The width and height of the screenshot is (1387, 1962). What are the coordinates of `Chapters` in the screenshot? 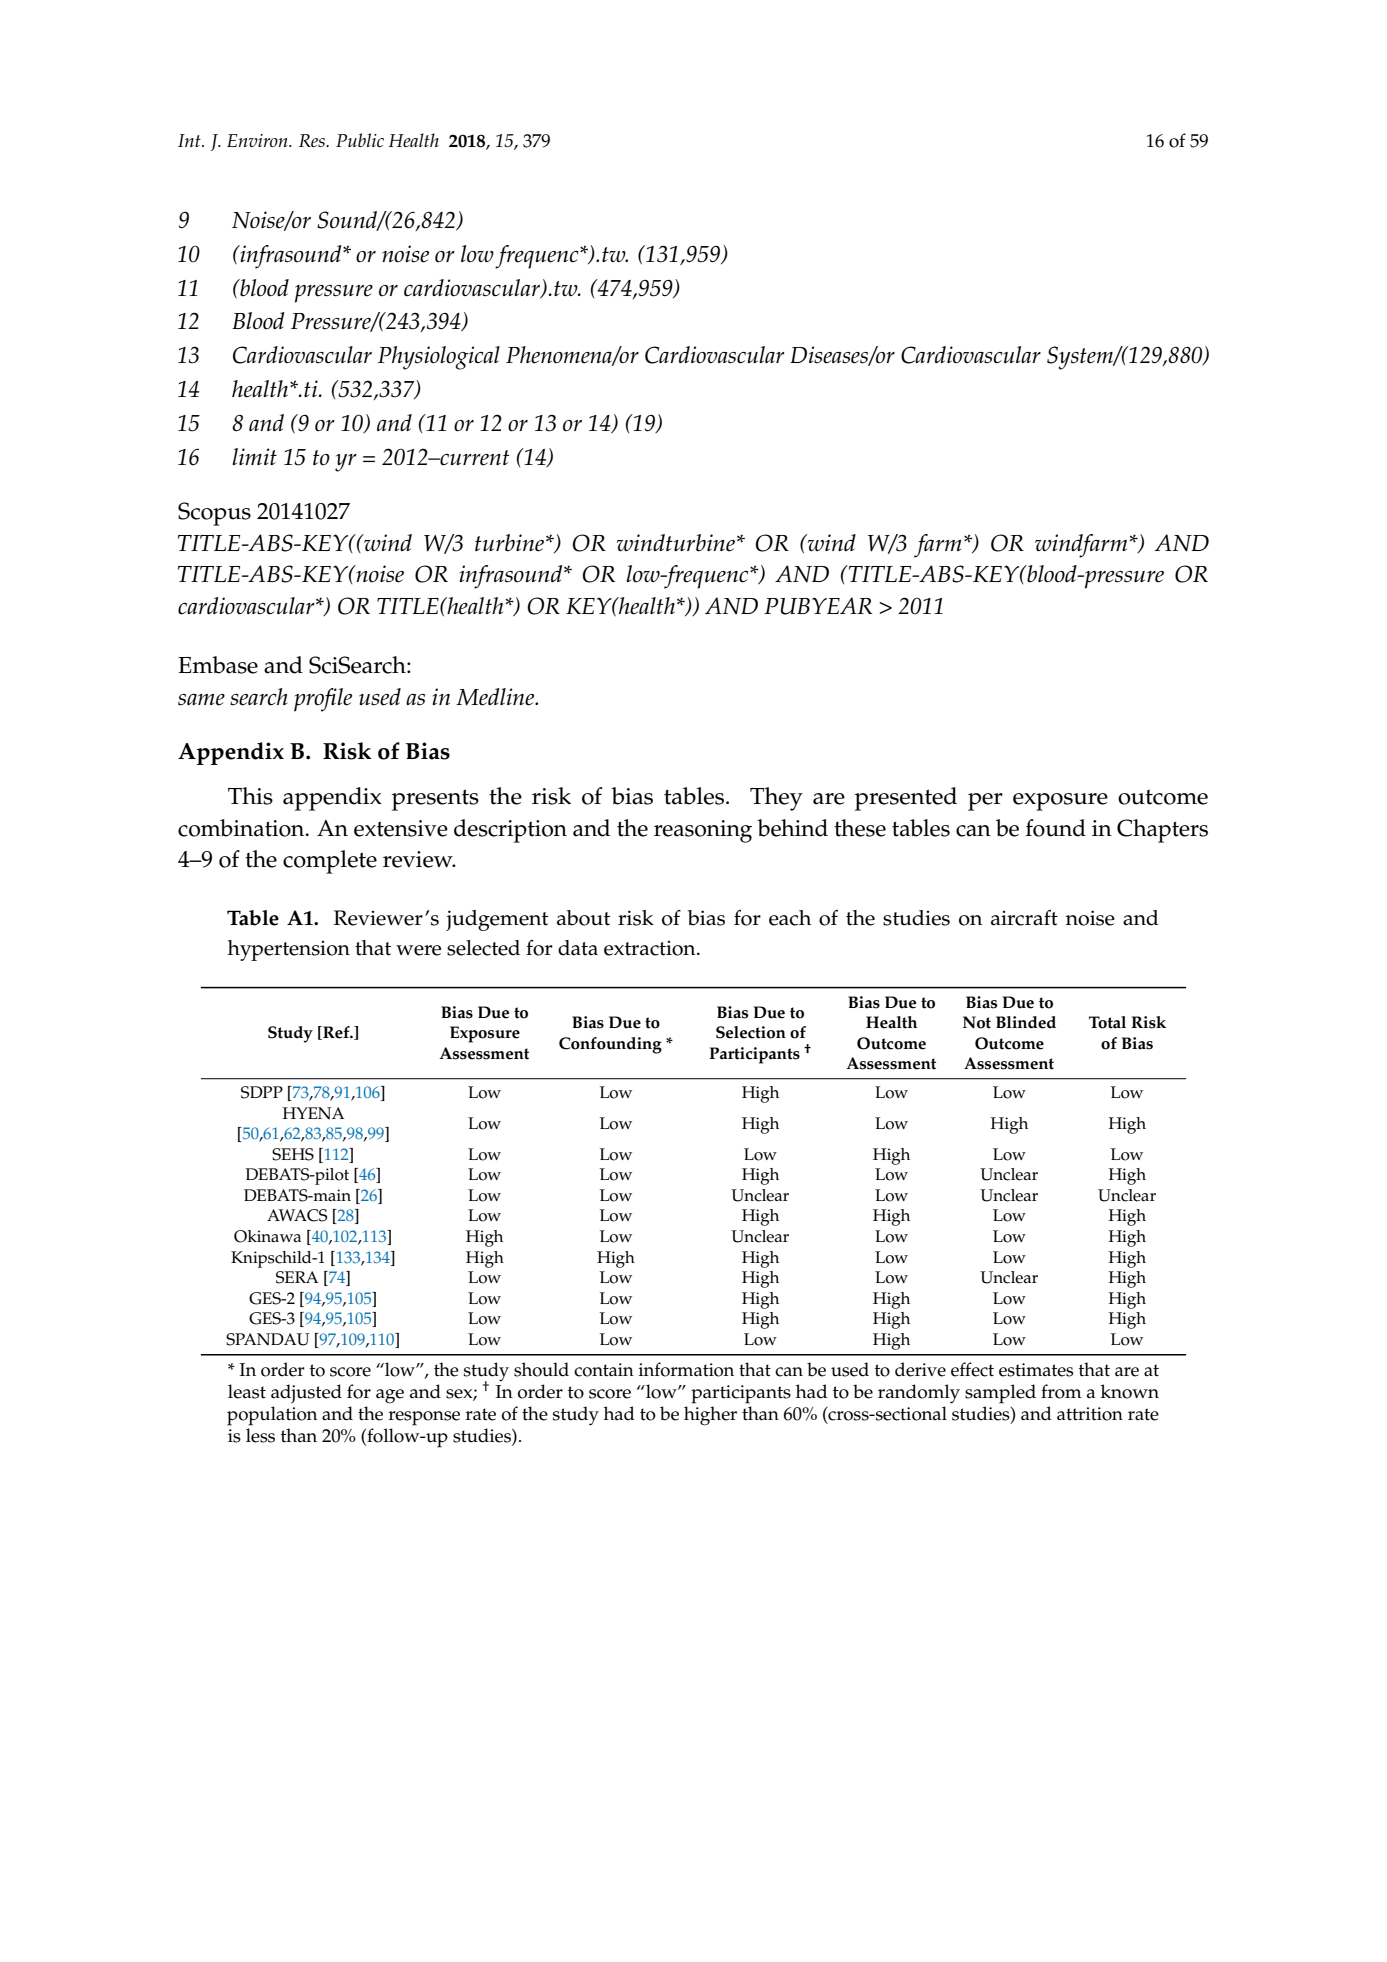 It's located at (1162, 831).
